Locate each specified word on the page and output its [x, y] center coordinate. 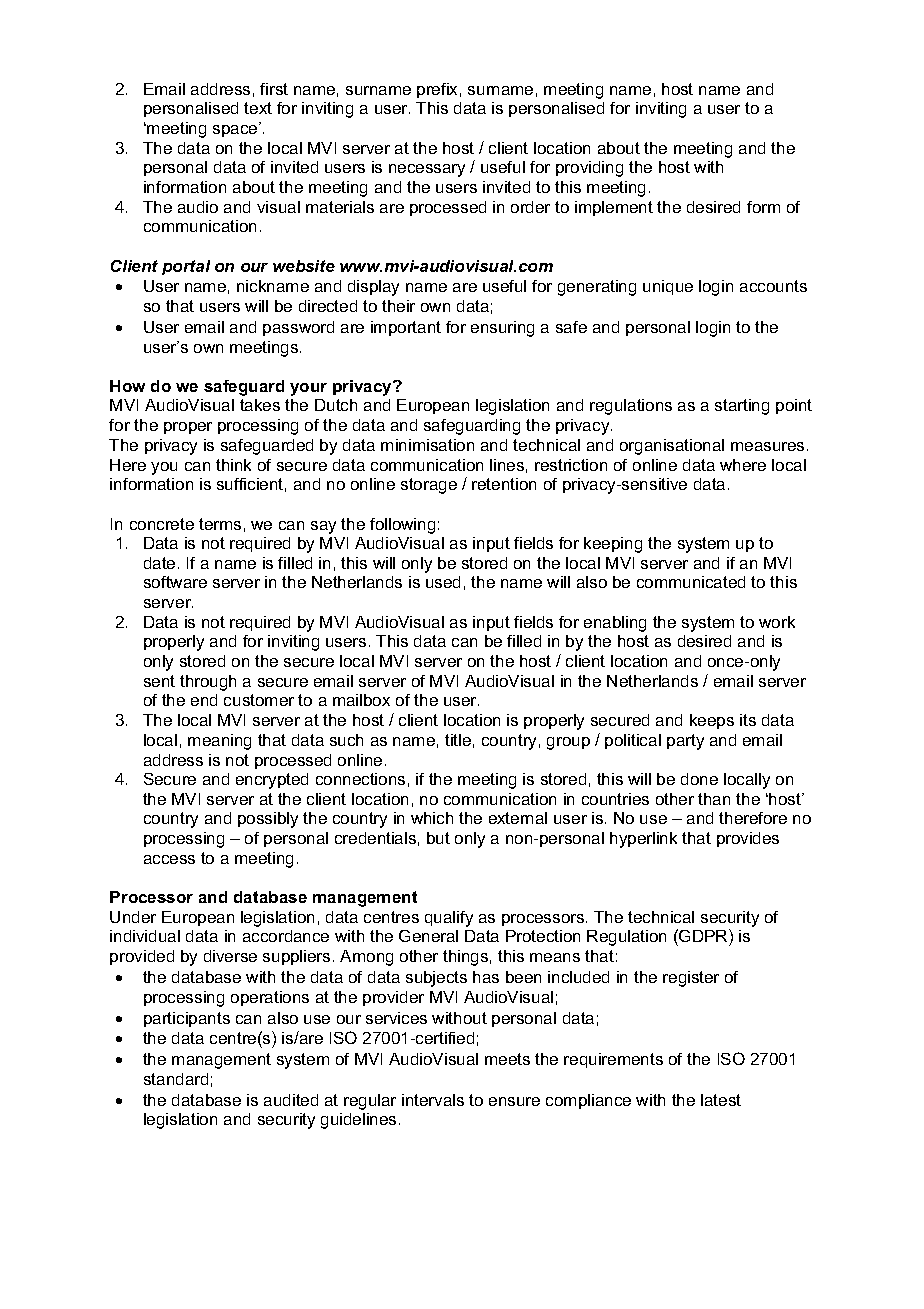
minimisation [427, 445]
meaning [219, 742]
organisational [672, 447]
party [685, 742]
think [233, 465]
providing [589, 169]
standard [176, 1079]
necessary [427, 170]
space [236, 130]
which [432, 818]
